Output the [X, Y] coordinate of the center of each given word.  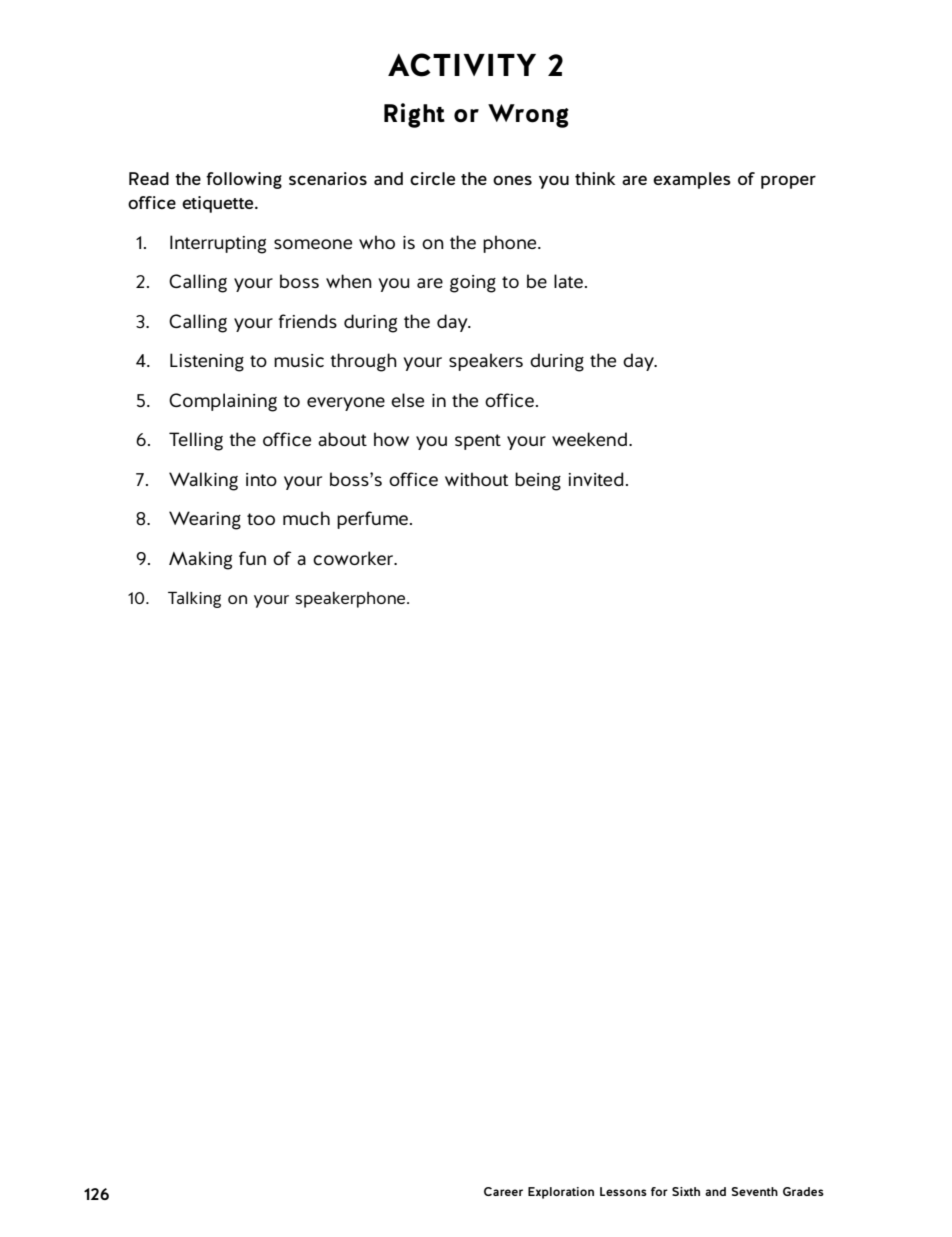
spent [478, 442]
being [538, 481]
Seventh [754, 1191]
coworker [354, 558]
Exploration [561, 1193]
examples [692, 180]
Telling [196, 441]
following [244, 180]
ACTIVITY [462, 65]
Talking [194, 599]
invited [596, 479]
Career [503, 1191]
